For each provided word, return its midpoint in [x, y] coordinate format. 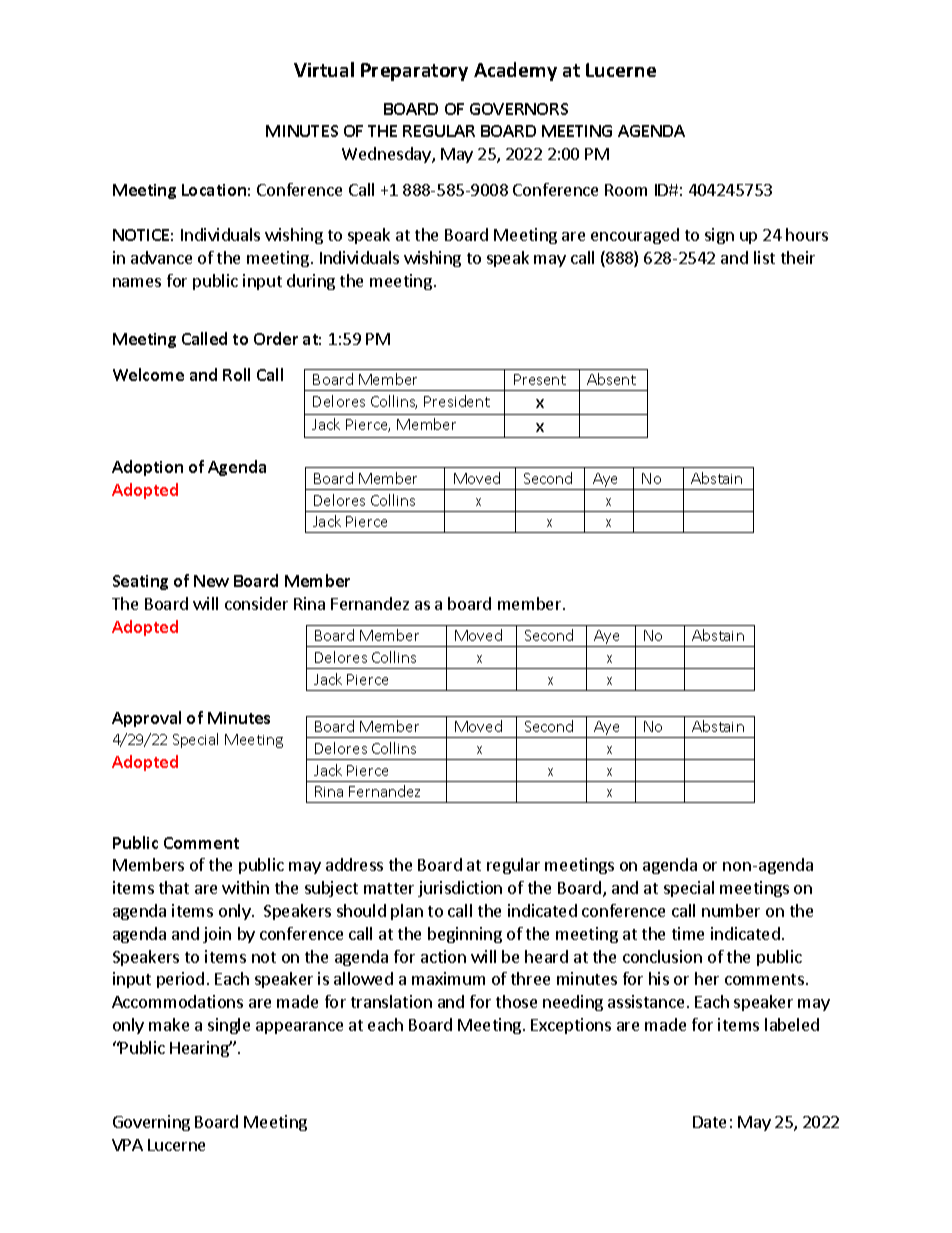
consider [256, 603]
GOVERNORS [519, 109]
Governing [151, 1123]
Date [709, 1122]
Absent [611, 379]
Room [626, 190]
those [516, 1001]
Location [214, 190]
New [211, 581]
